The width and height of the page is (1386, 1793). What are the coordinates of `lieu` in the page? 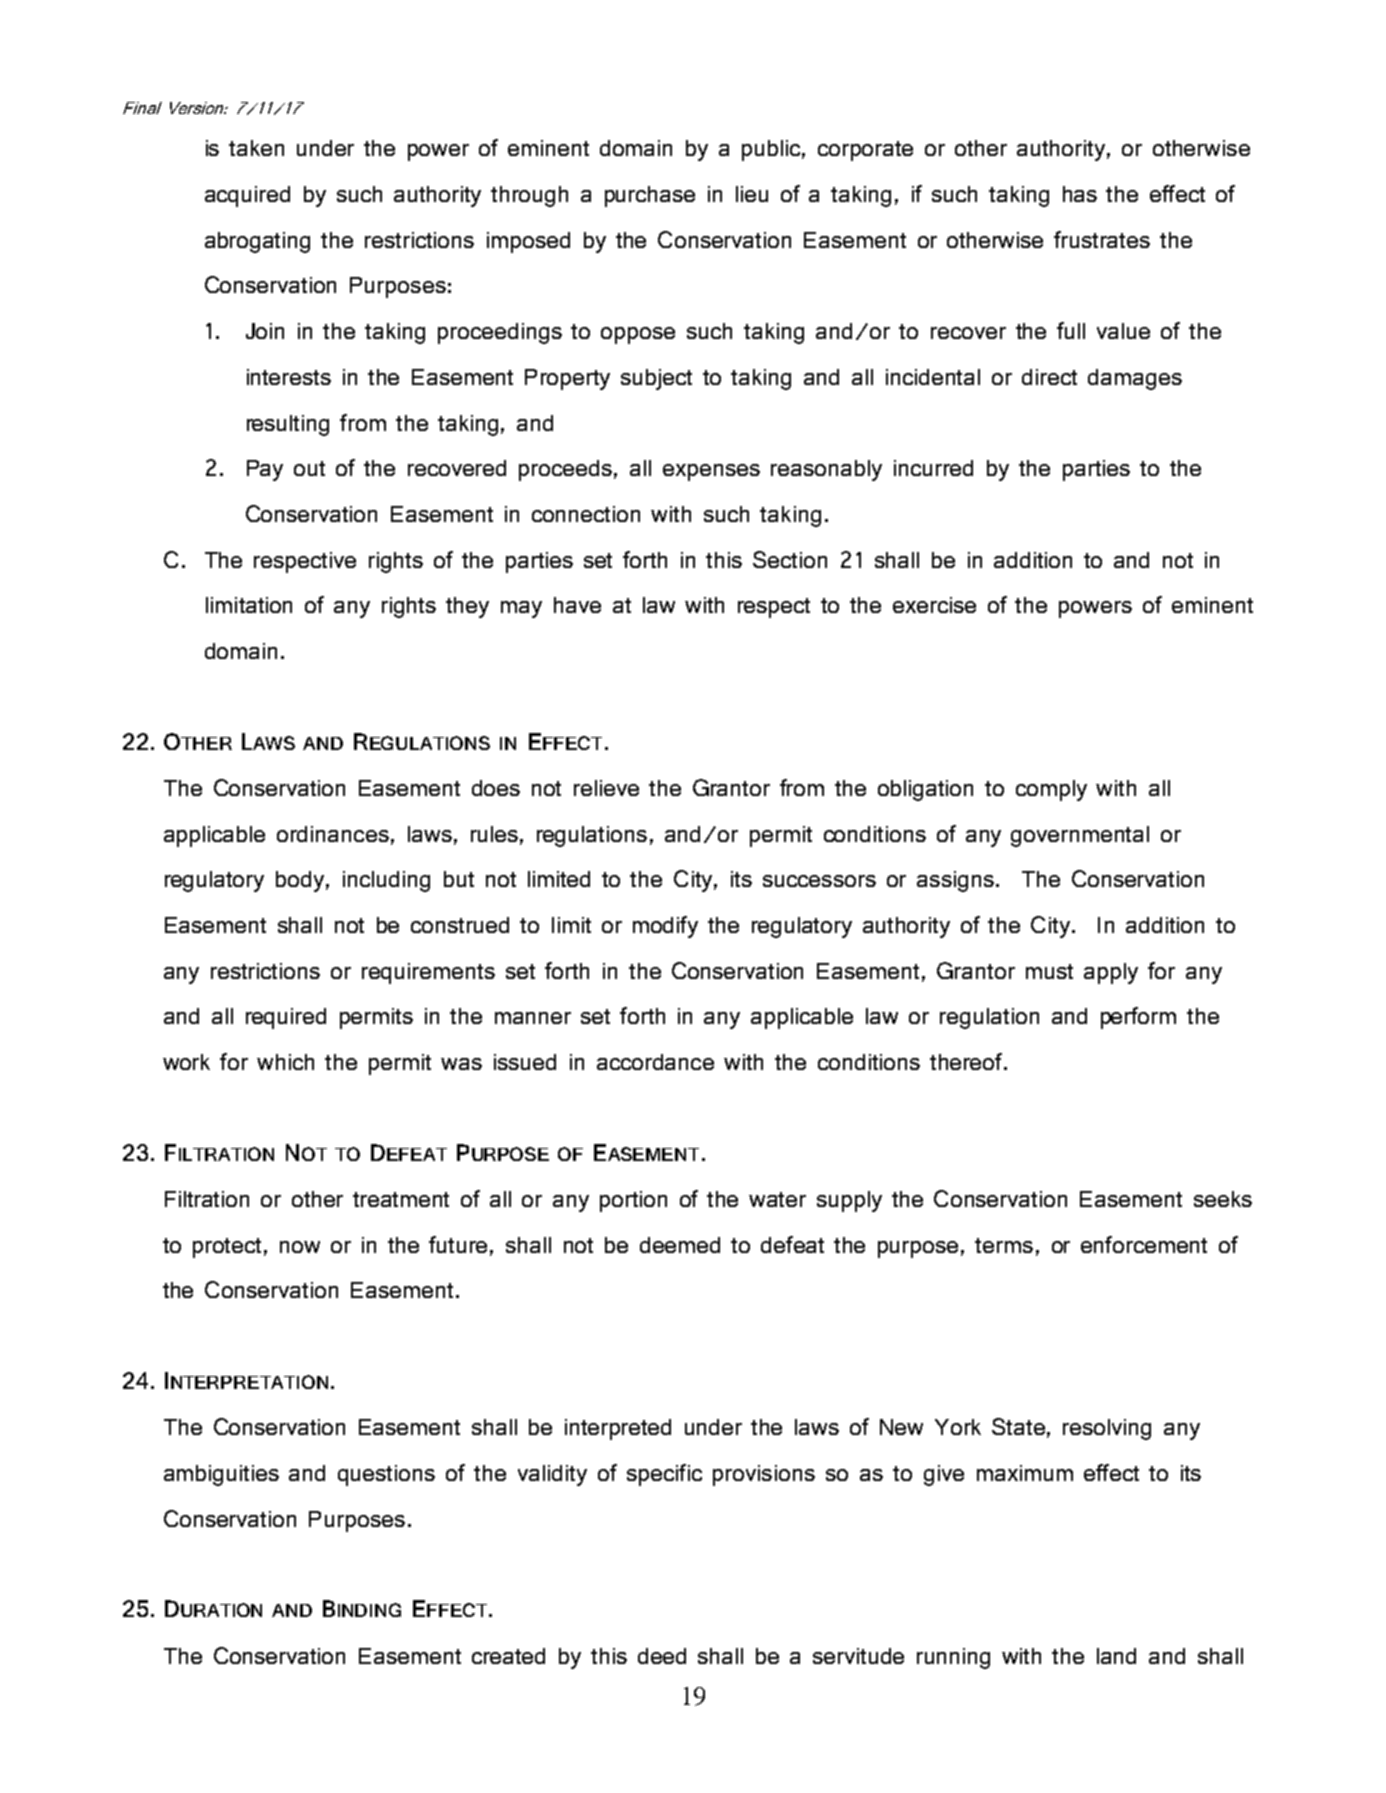 It's located at (752, 194).
